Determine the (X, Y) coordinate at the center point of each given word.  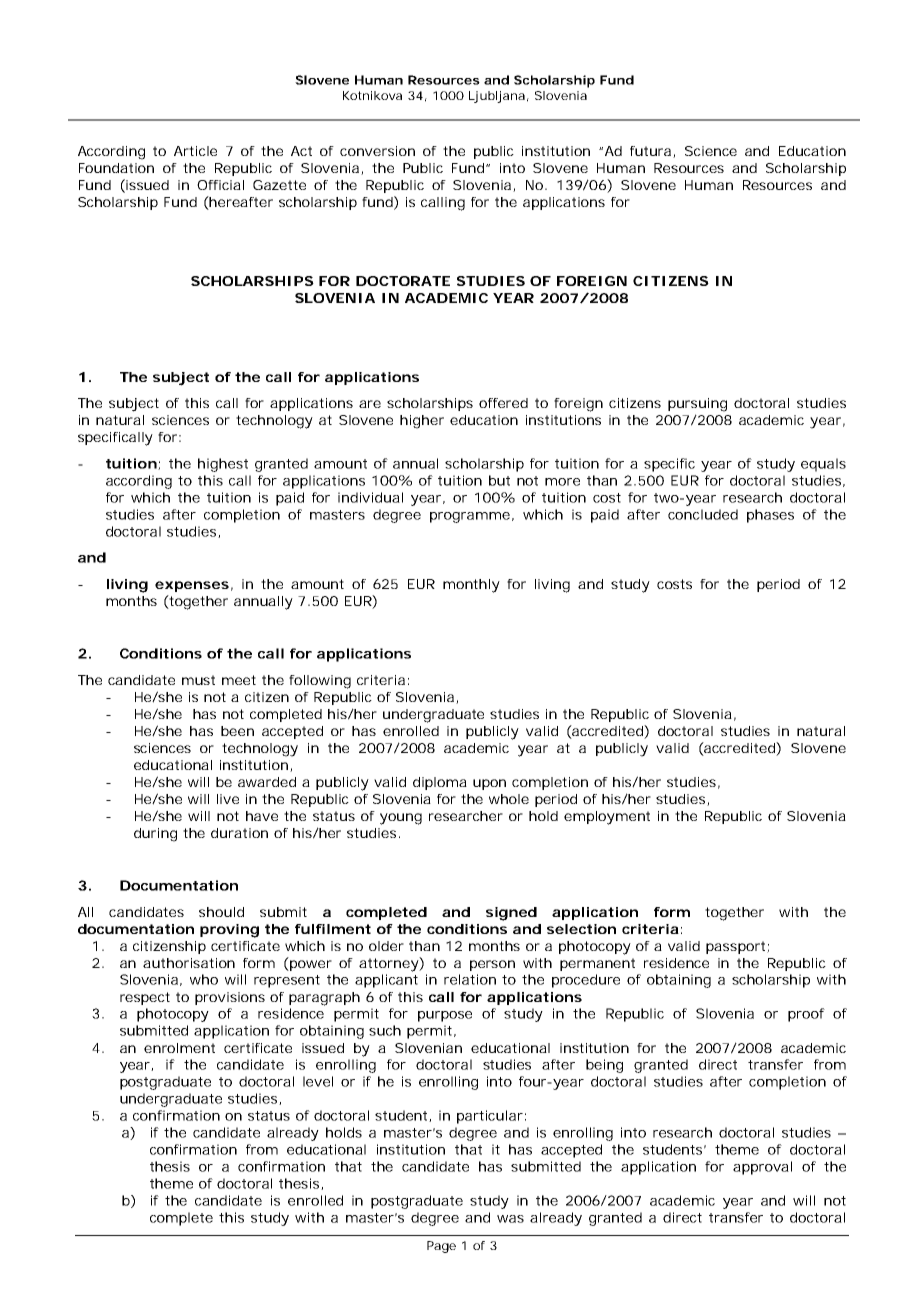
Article (195, 151)
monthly (471, 586)
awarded (267, 782)
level (318, 1081)
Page (441, 1247)
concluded (703, 514)
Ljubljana (499, 97)
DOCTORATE (403, 281)
